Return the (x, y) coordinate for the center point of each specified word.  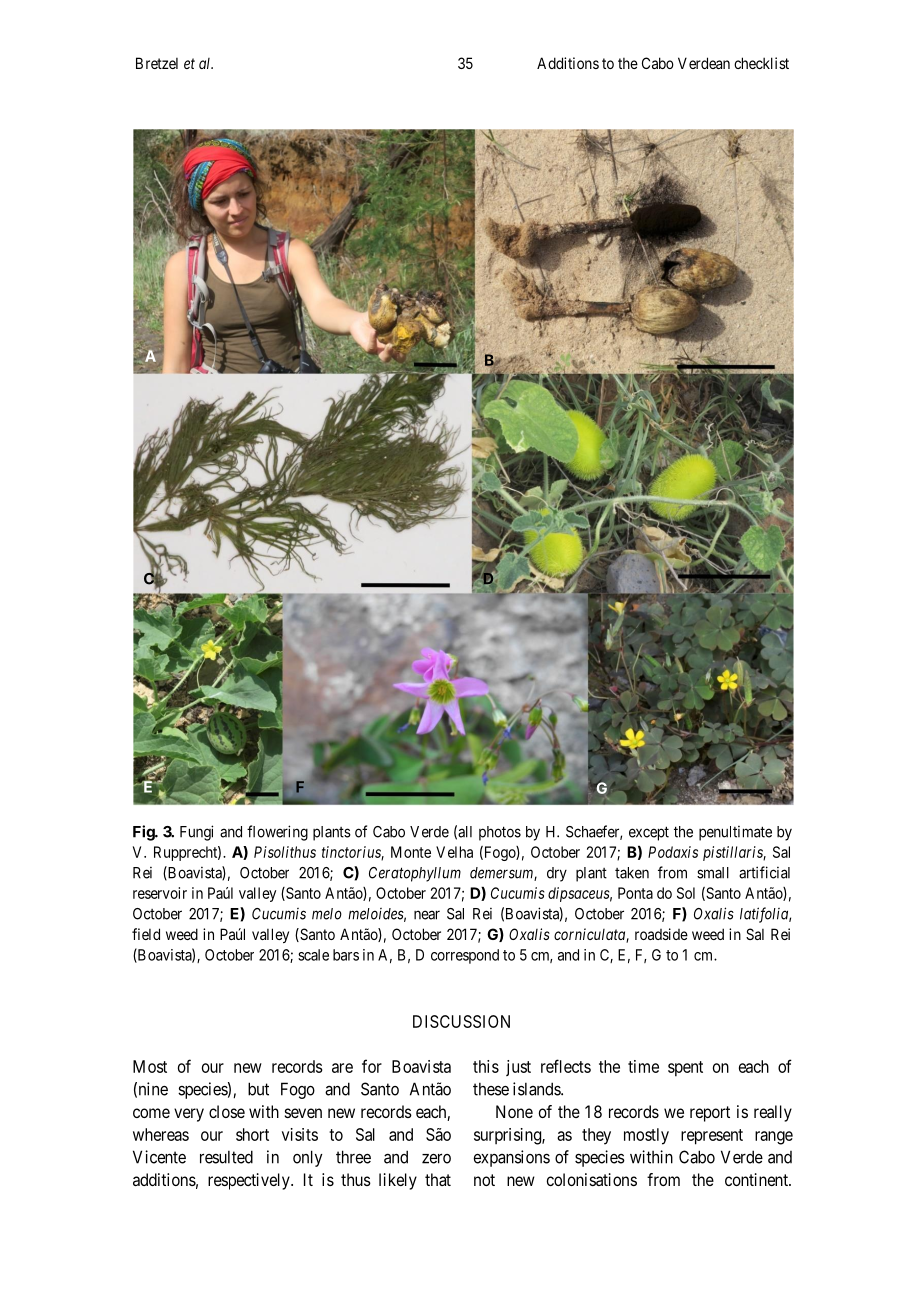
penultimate (735, 833)
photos (500, 833)
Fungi (196, 833)
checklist (761, 63)
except (649, 833)
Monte (411, 852)
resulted (226, 1157)
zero (436, 1158)
